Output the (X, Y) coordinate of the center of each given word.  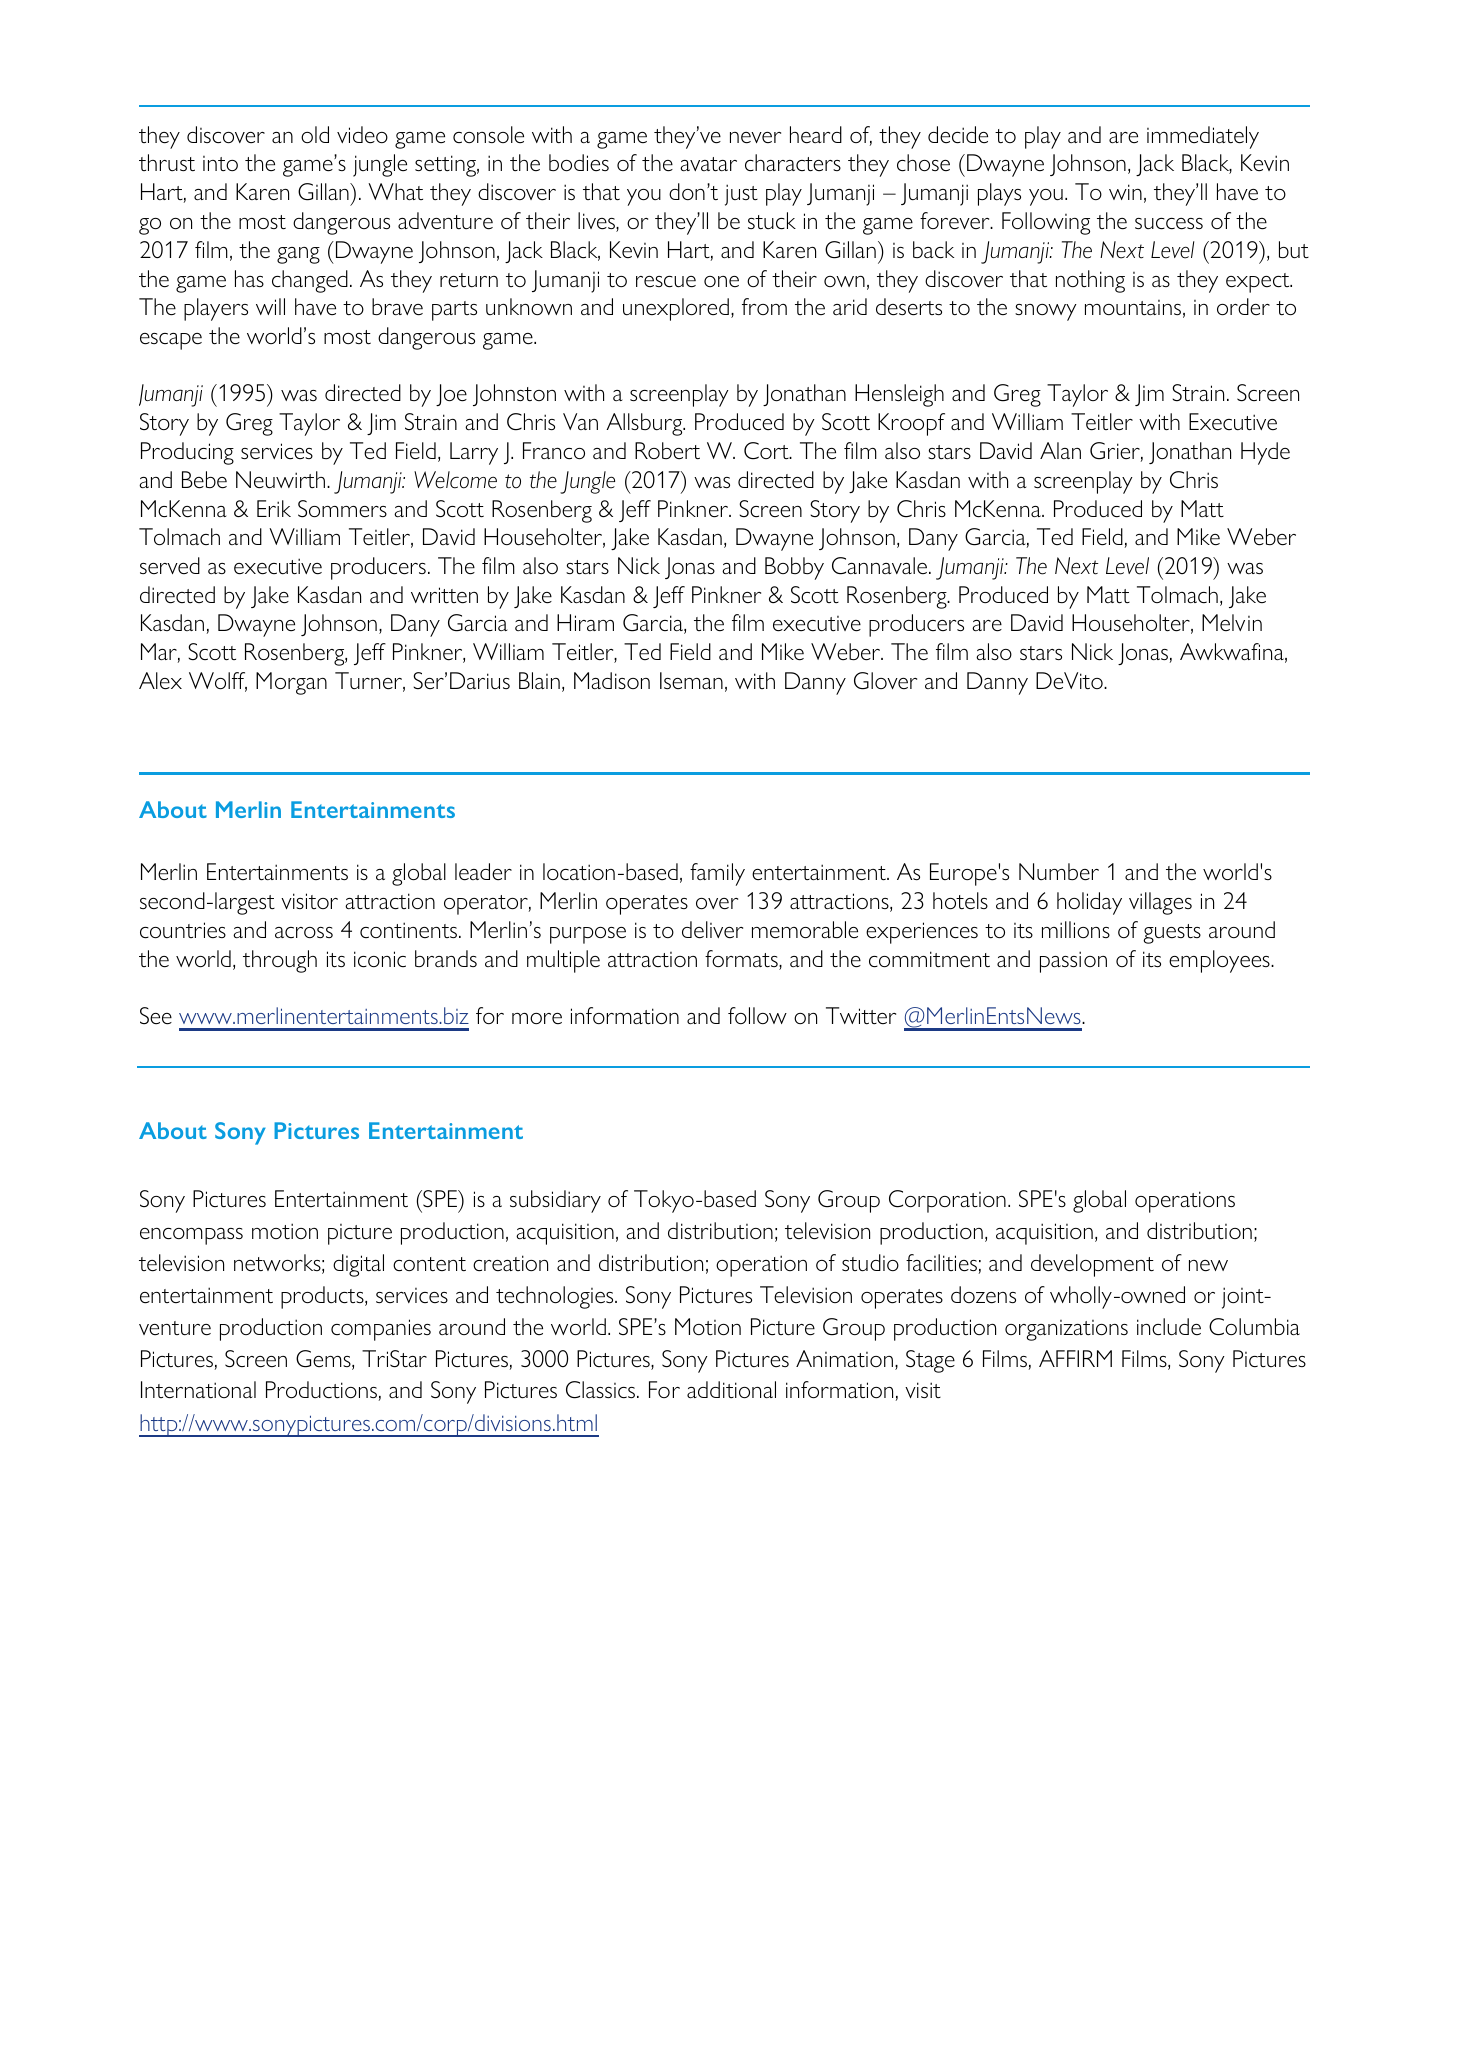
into (220, 163)
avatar (708, 164)
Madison (612, 680)
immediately (1203, 137)
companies (381, 1330)
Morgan (291, 683)
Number (1059, 872)
